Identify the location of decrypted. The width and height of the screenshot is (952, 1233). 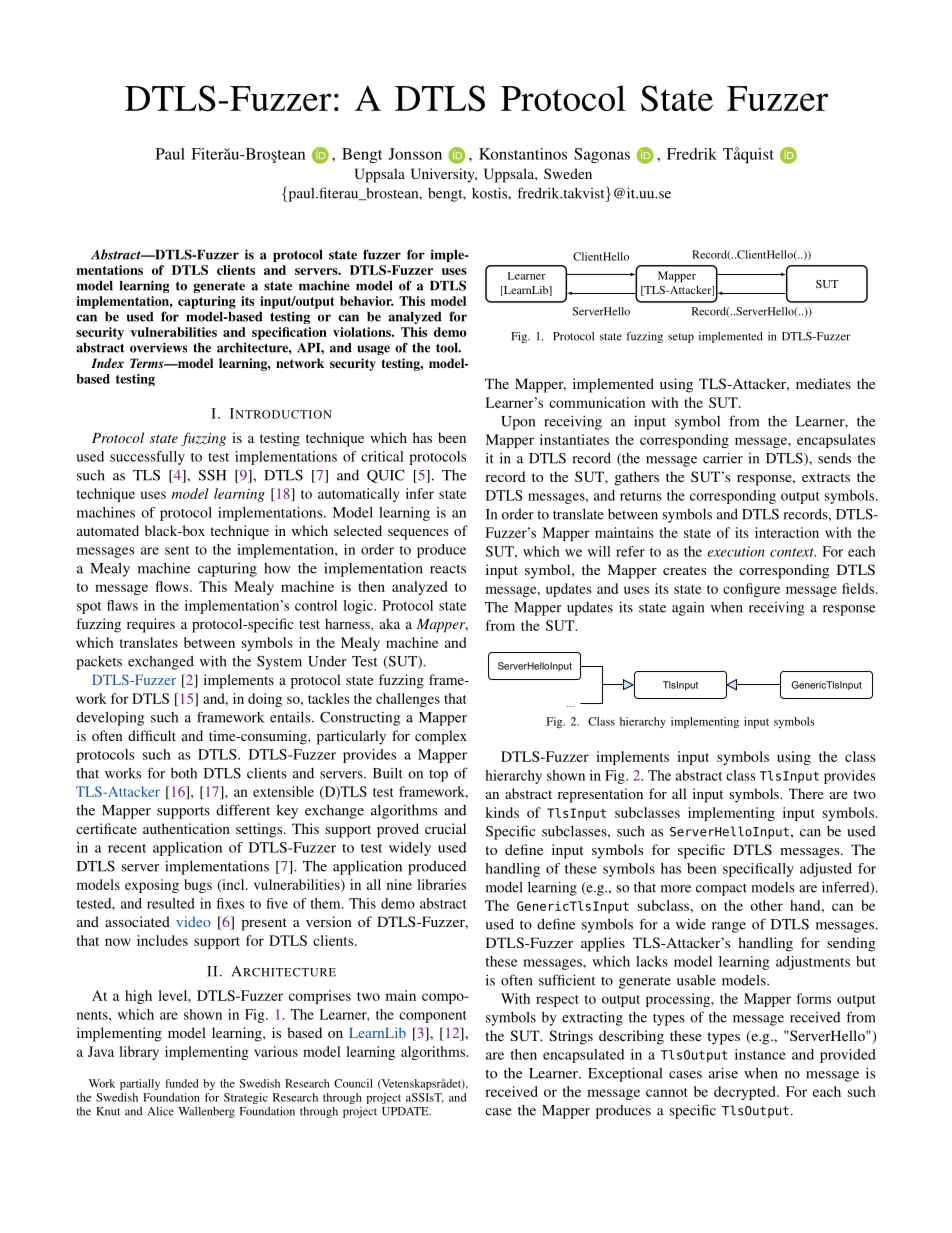
(746, 1093).
